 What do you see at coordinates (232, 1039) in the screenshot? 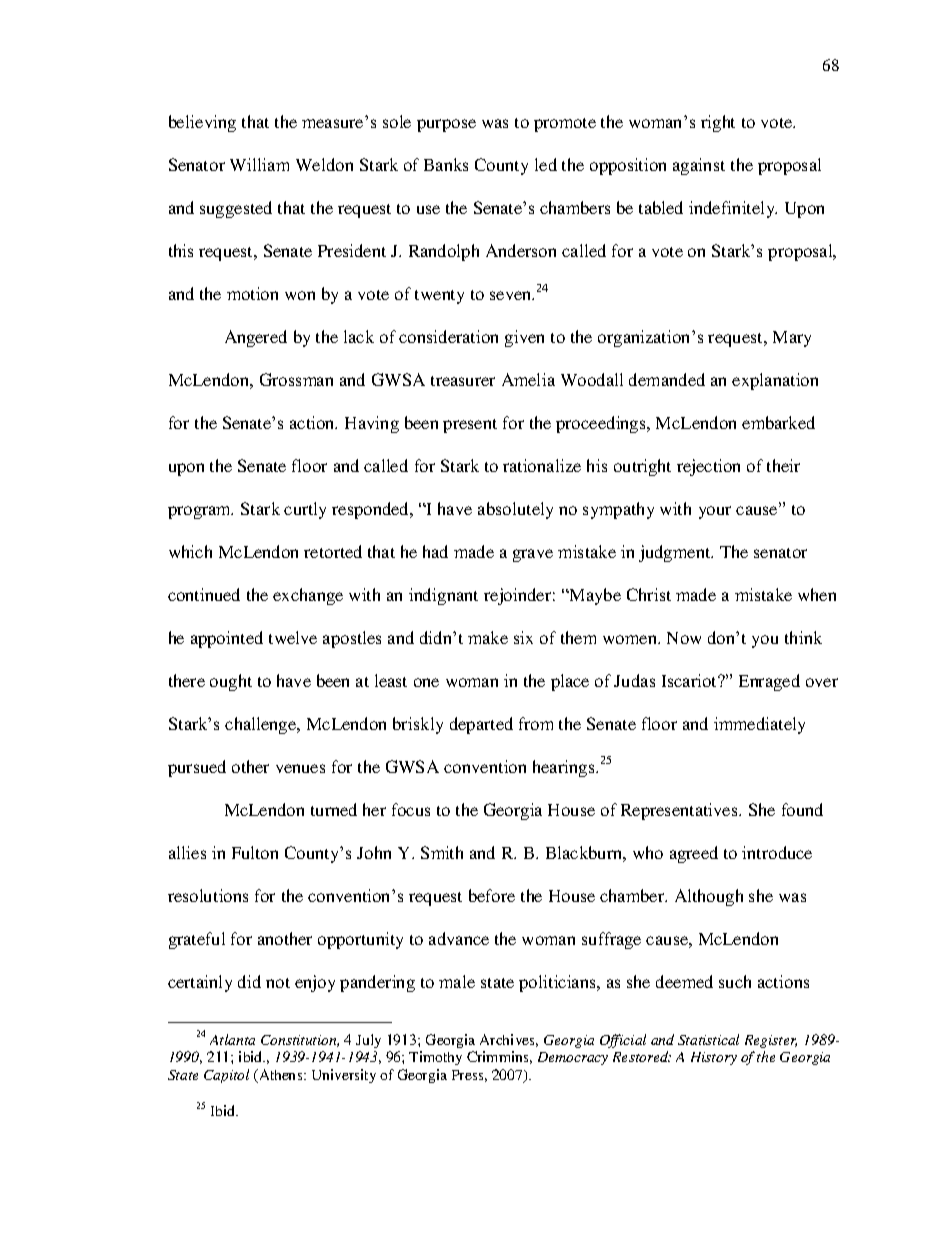
I see `Atlanta` at bounding box center [232, 1039].
